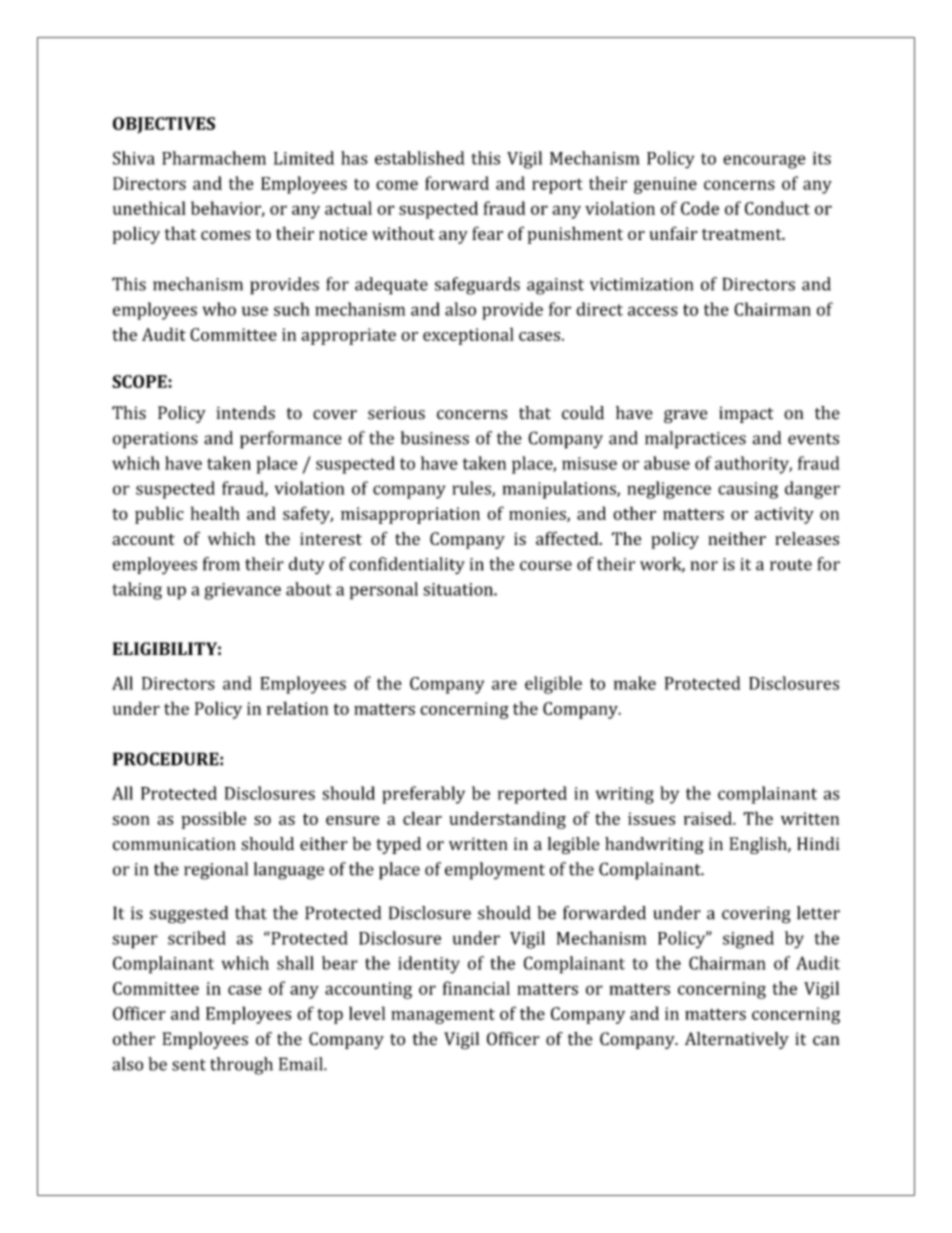  I want to click on encourage, so click(764, 162).
